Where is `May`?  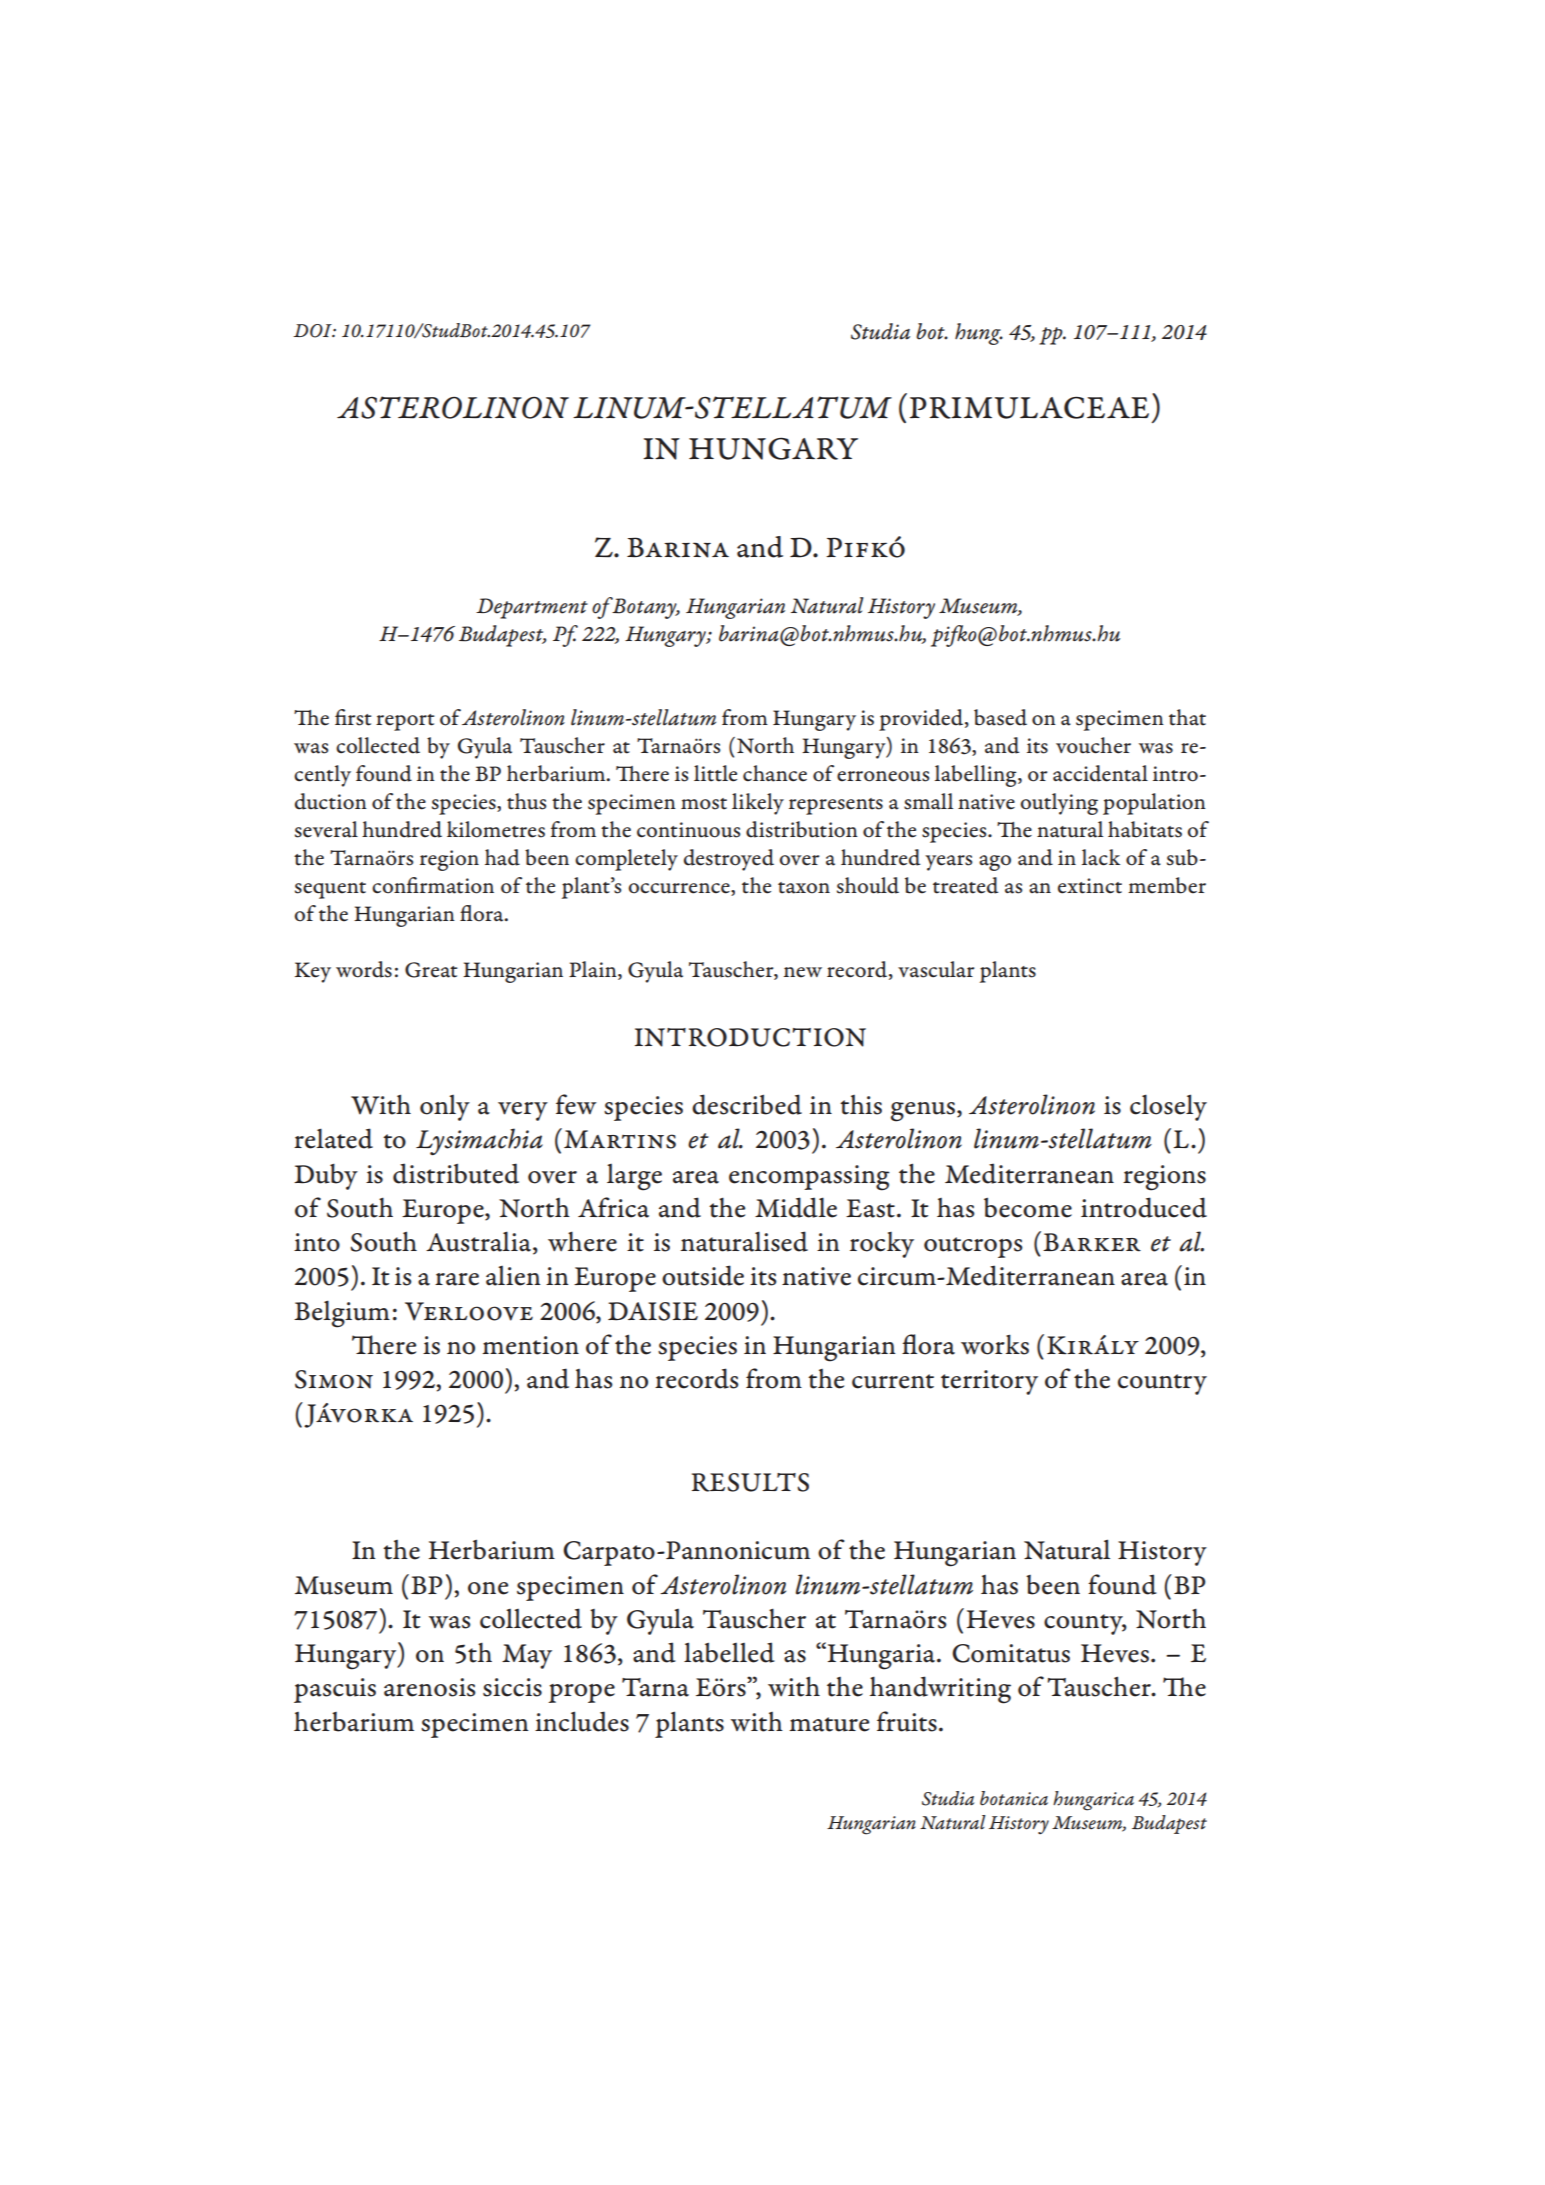
May is located at coordinates (527, 1656).
